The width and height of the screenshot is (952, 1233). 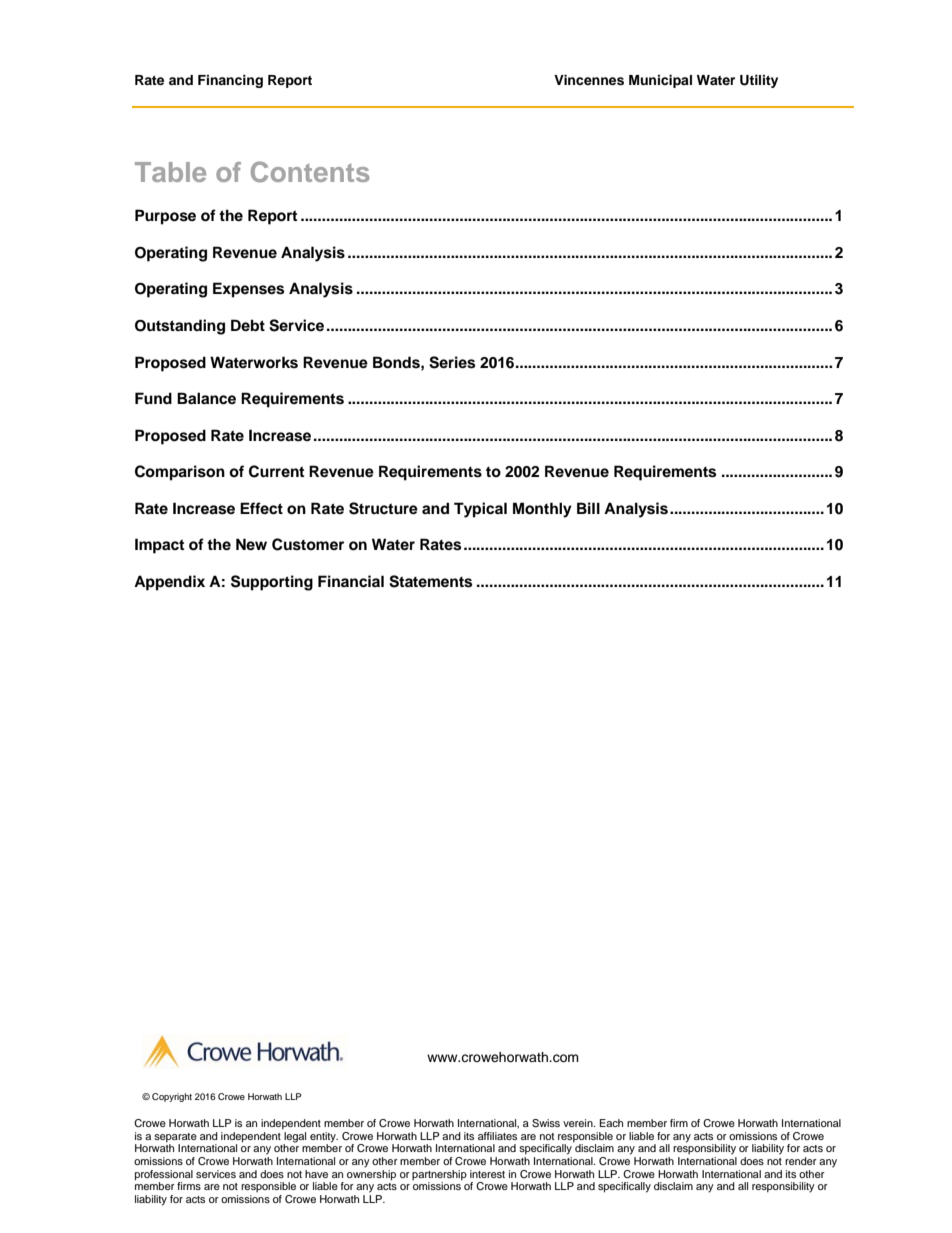 I want to click on Contents, so click(x=310, y=171).
